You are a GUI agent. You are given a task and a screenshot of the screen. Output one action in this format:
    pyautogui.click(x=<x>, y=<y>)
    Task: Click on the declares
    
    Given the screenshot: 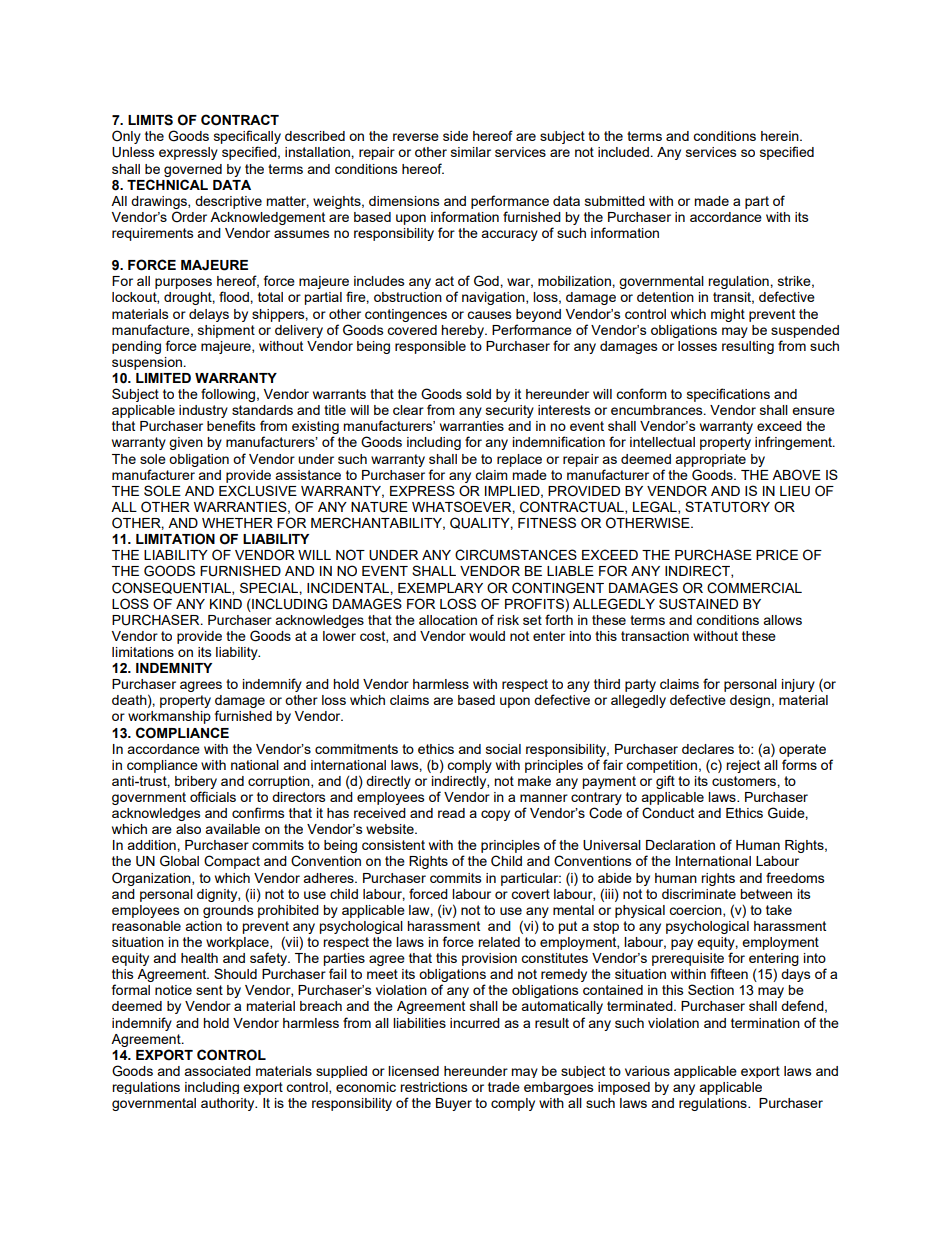 What is the action you would take?
    pyautogui.click(x=708, y=749)
